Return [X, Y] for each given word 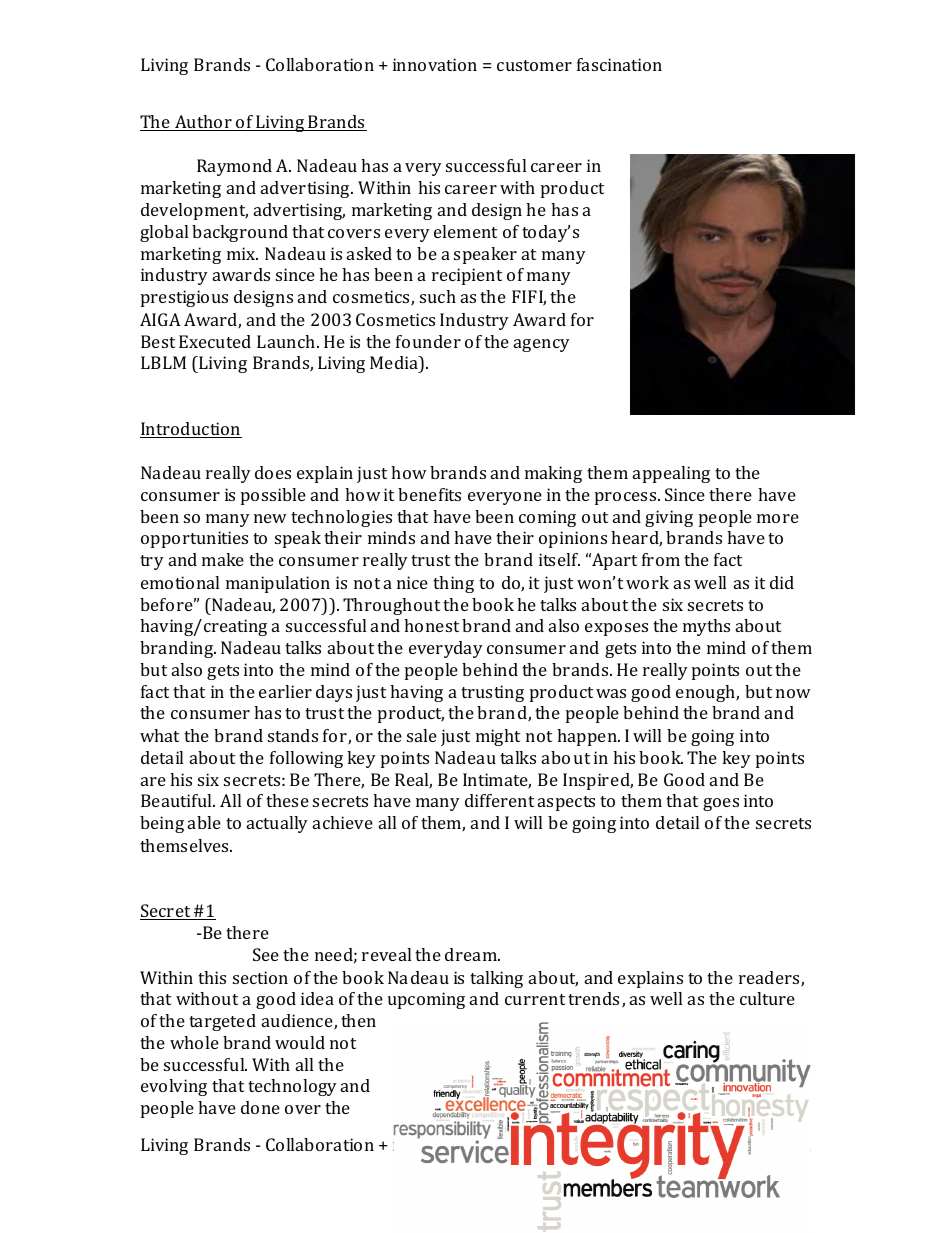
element [465, 231]
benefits [429, 494]
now [793, 693]
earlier [285, 691]
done [260, 1107]
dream [472, 954]
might [498, 737]
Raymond [234, 167]
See [266, 954]
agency [542, 345]
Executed [215, 341]
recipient [467, 276]
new [270, 518]
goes [721, 804]
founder [428, 341]
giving [669, 518]
